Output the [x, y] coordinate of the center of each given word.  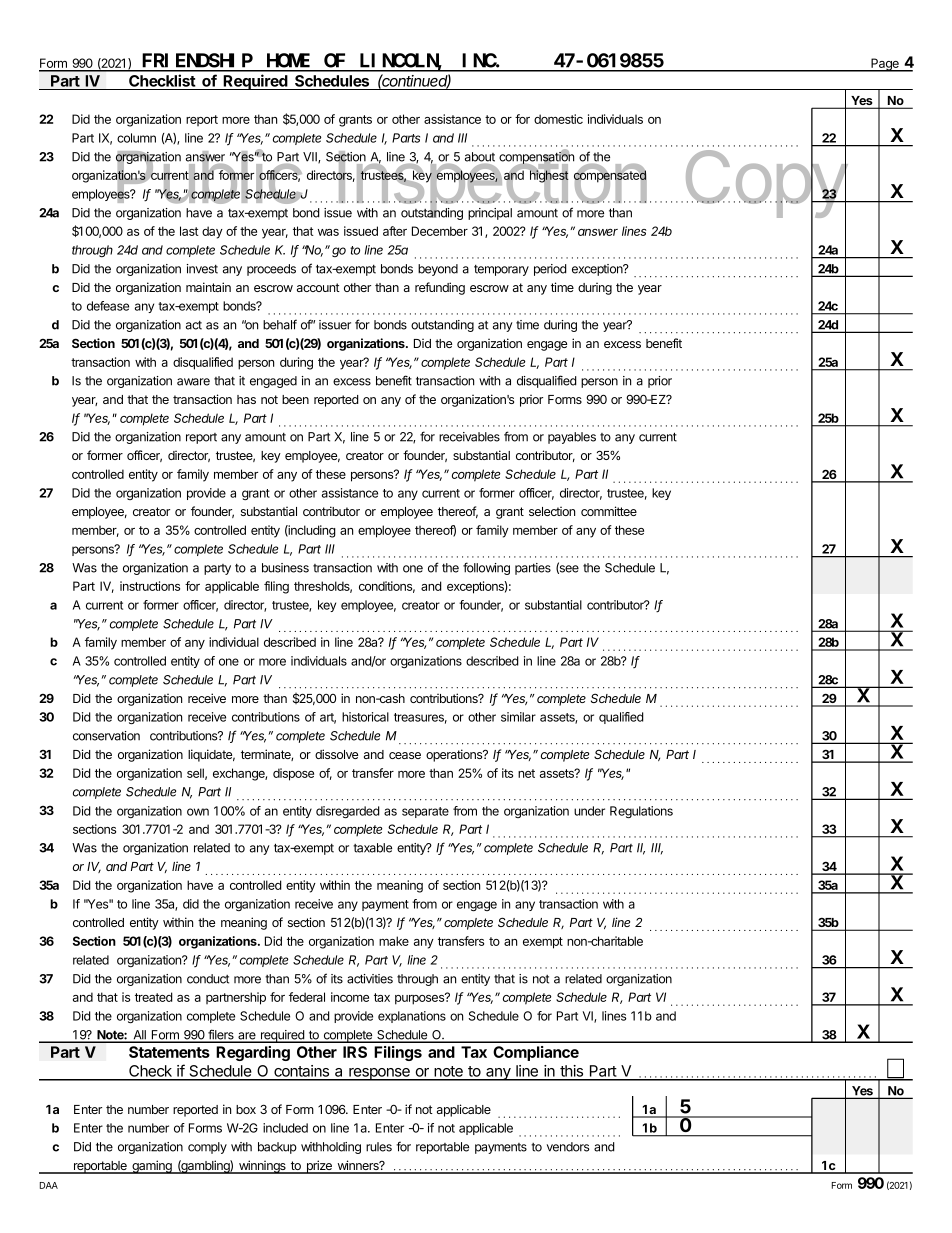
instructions [150, 586]
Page [885, 65]
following [486, 568]
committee [609, 511]
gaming [152, 1167]
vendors [568, 1147]
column [136, 138]
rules [379, 1147]
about [480, 157]
